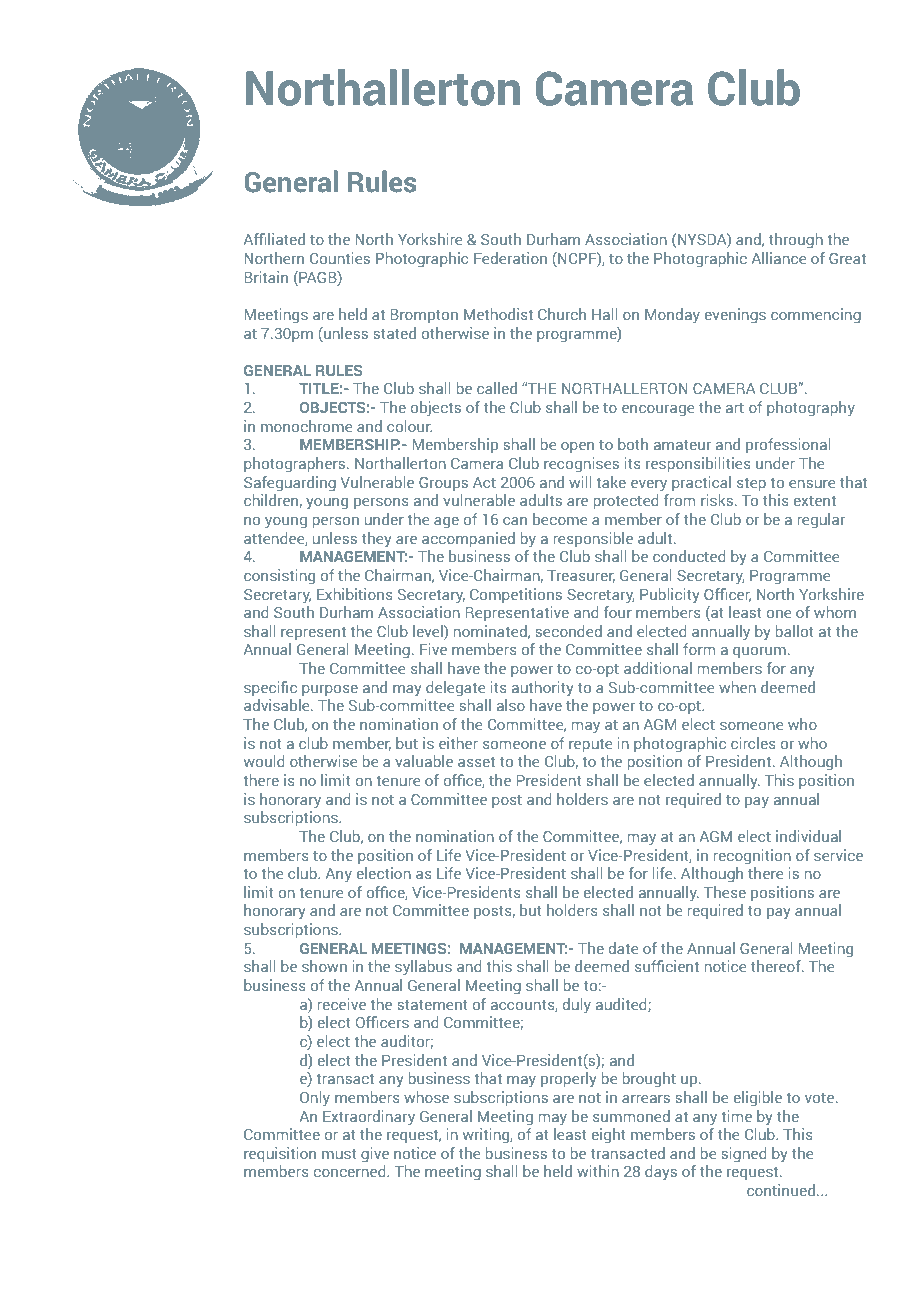 The image size is (924, 1308). What do you see at coordinates (744, 1155) in the screenshot?
I see `signed` at bounding box center [744, 1155].
